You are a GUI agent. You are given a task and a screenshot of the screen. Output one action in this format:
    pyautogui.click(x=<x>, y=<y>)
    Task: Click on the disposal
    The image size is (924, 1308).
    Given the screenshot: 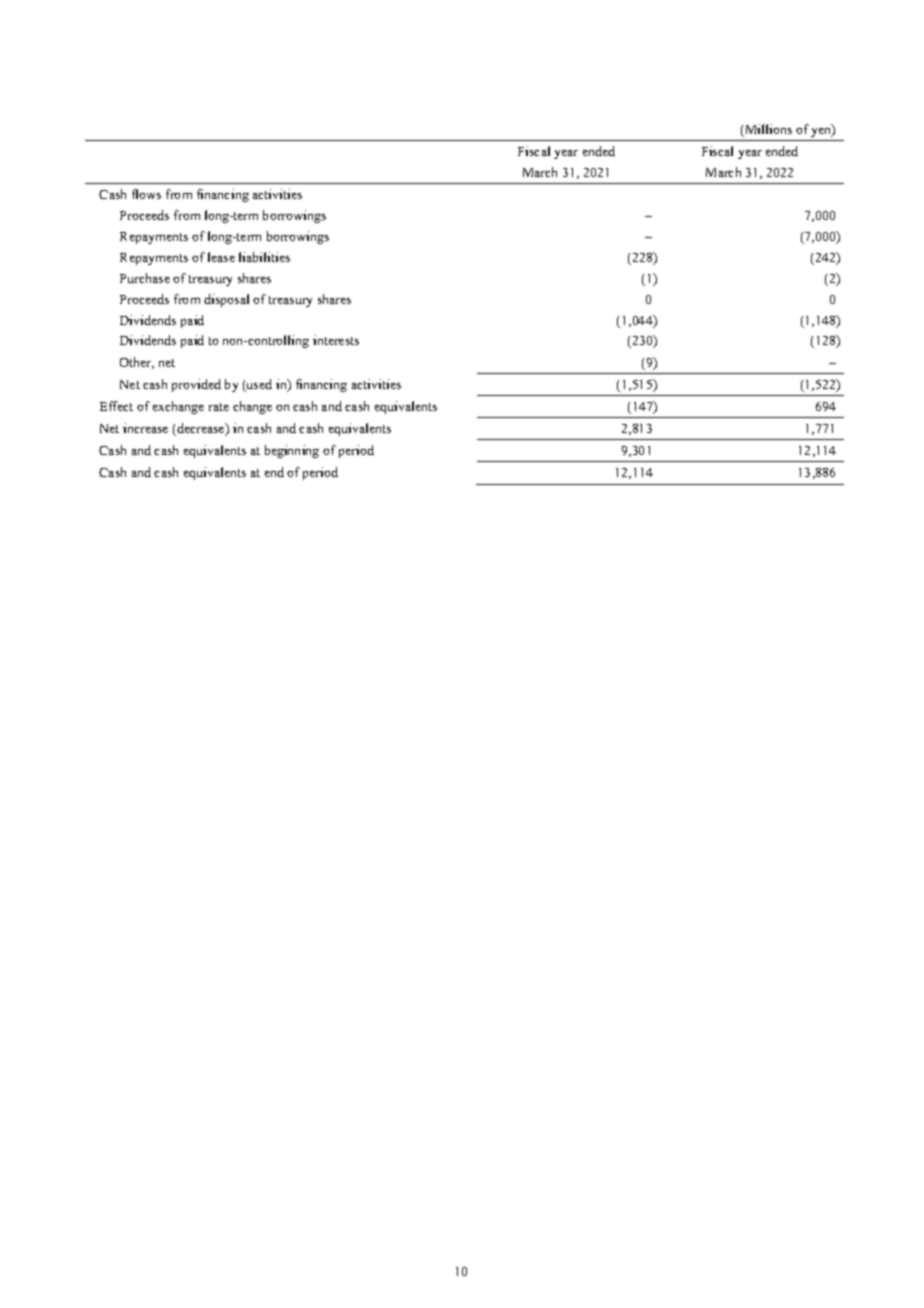 What is the action you would take?
    pyautogui.click(x=226, y=300)
